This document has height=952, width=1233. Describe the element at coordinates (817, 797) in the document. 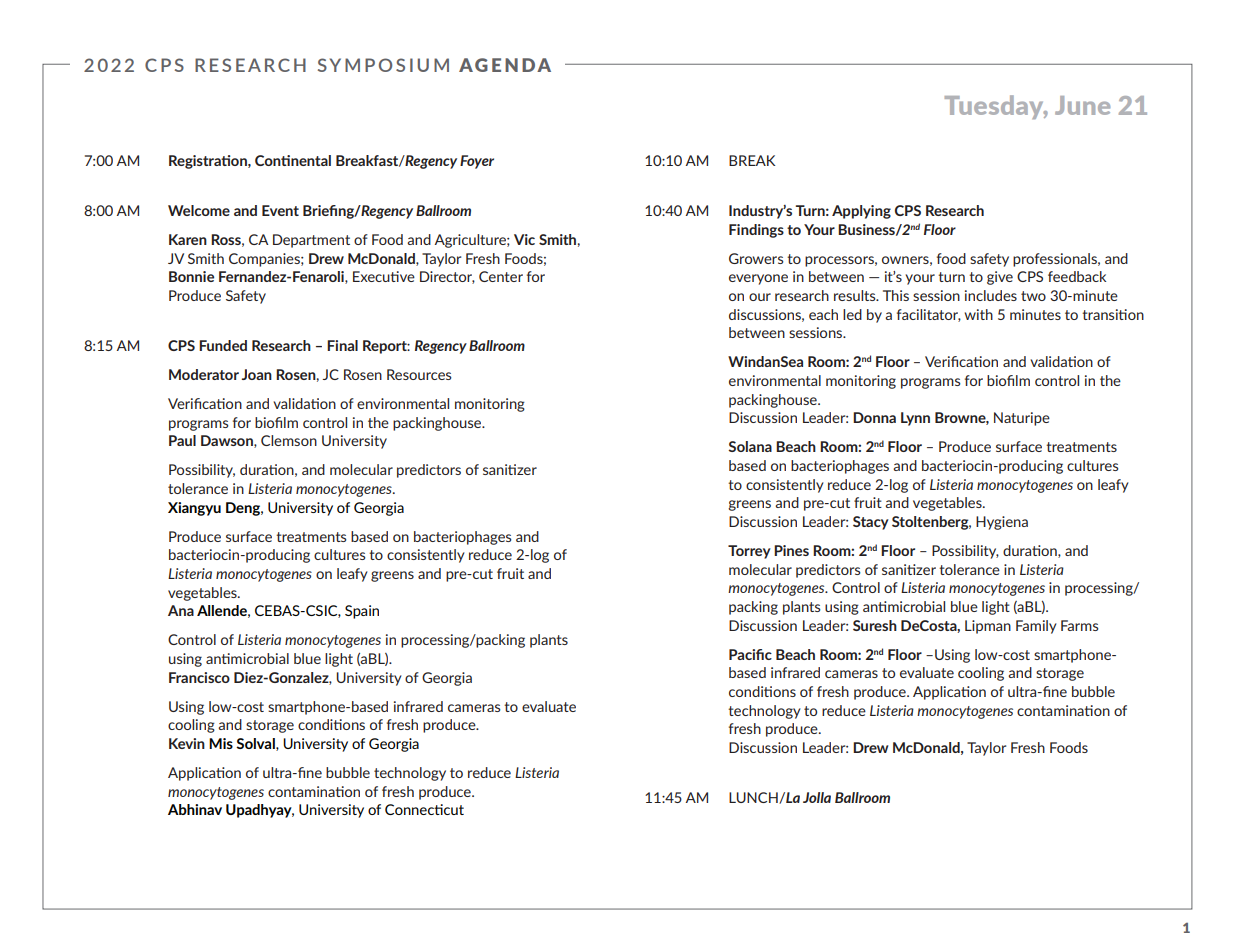

I see `Jolla` at that location.
